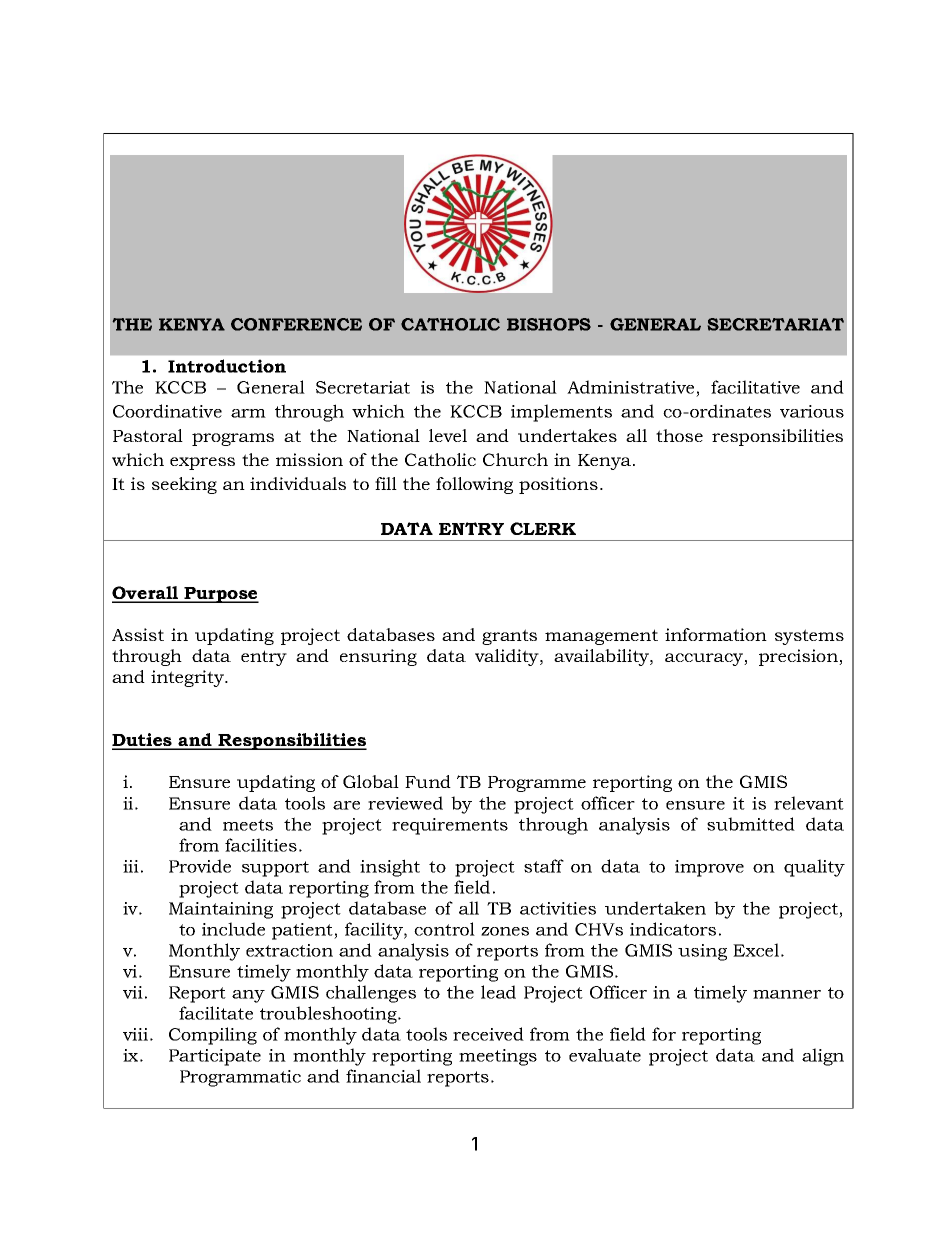  I want to click on Administrative, so click(630, 387).
